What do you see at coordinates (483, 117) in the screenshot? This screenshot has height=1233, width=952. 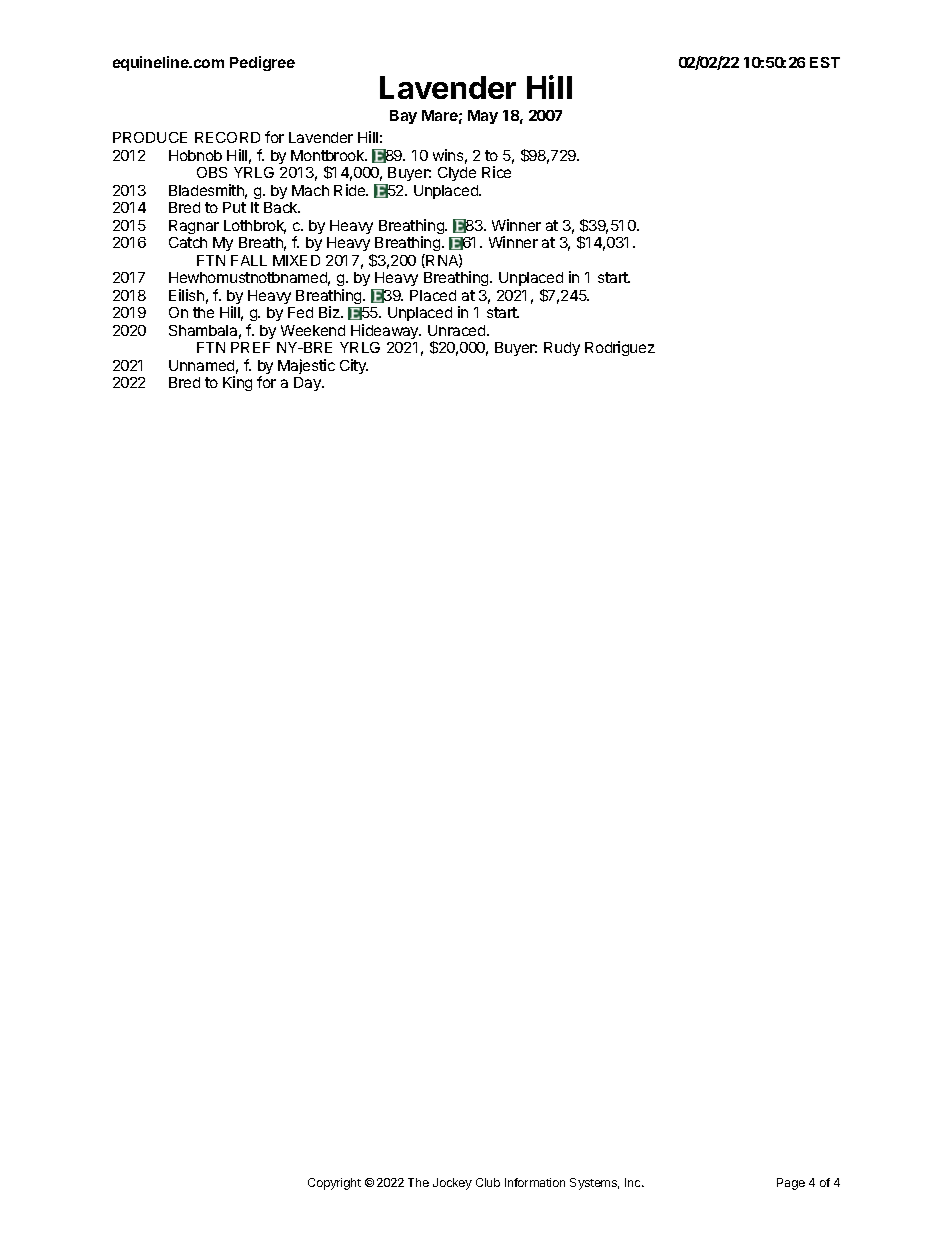 I see `May` at bounding box center [483, 117].
